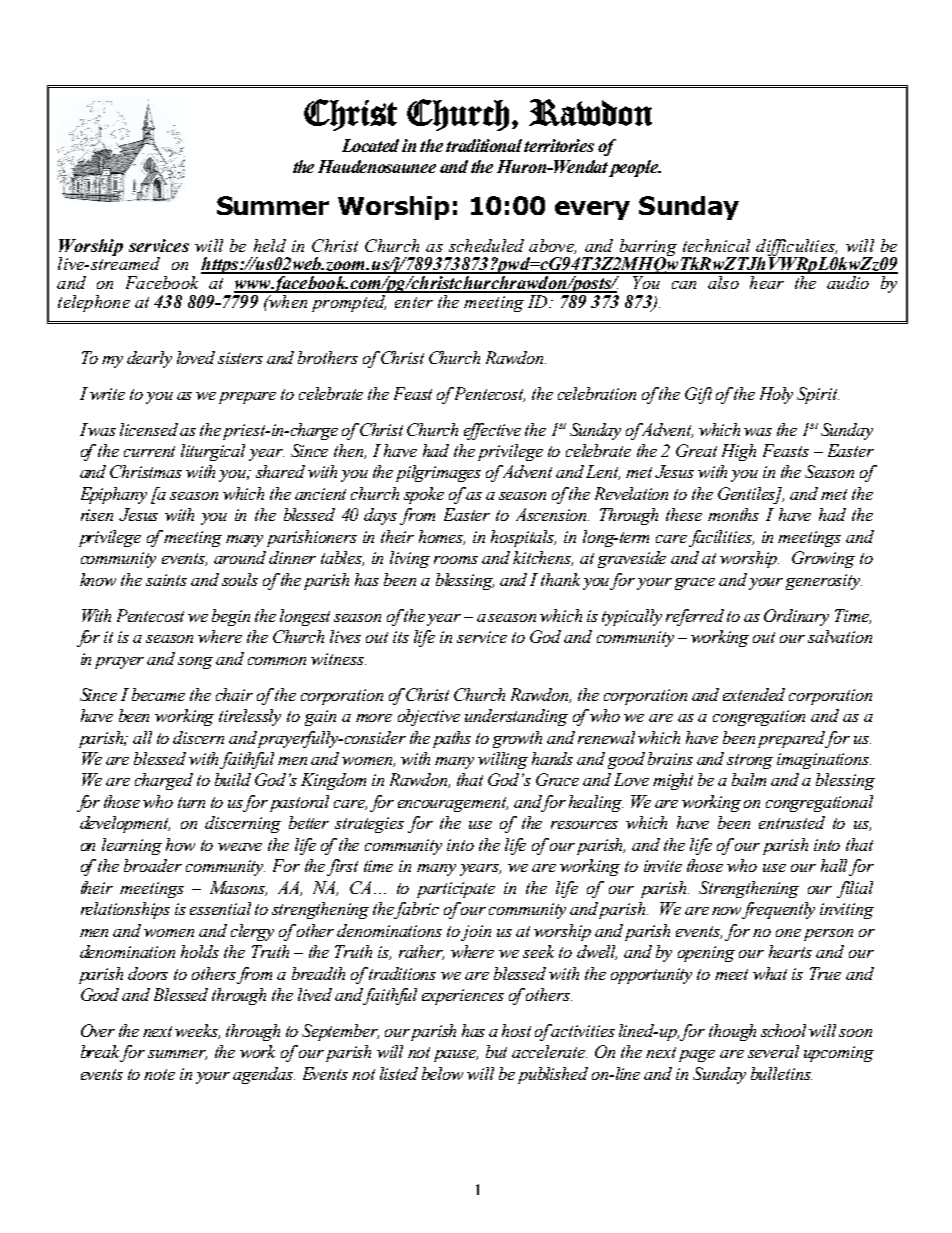  Describe the element at coordinates (716, 245) in the image. I see `technical` at that location.
